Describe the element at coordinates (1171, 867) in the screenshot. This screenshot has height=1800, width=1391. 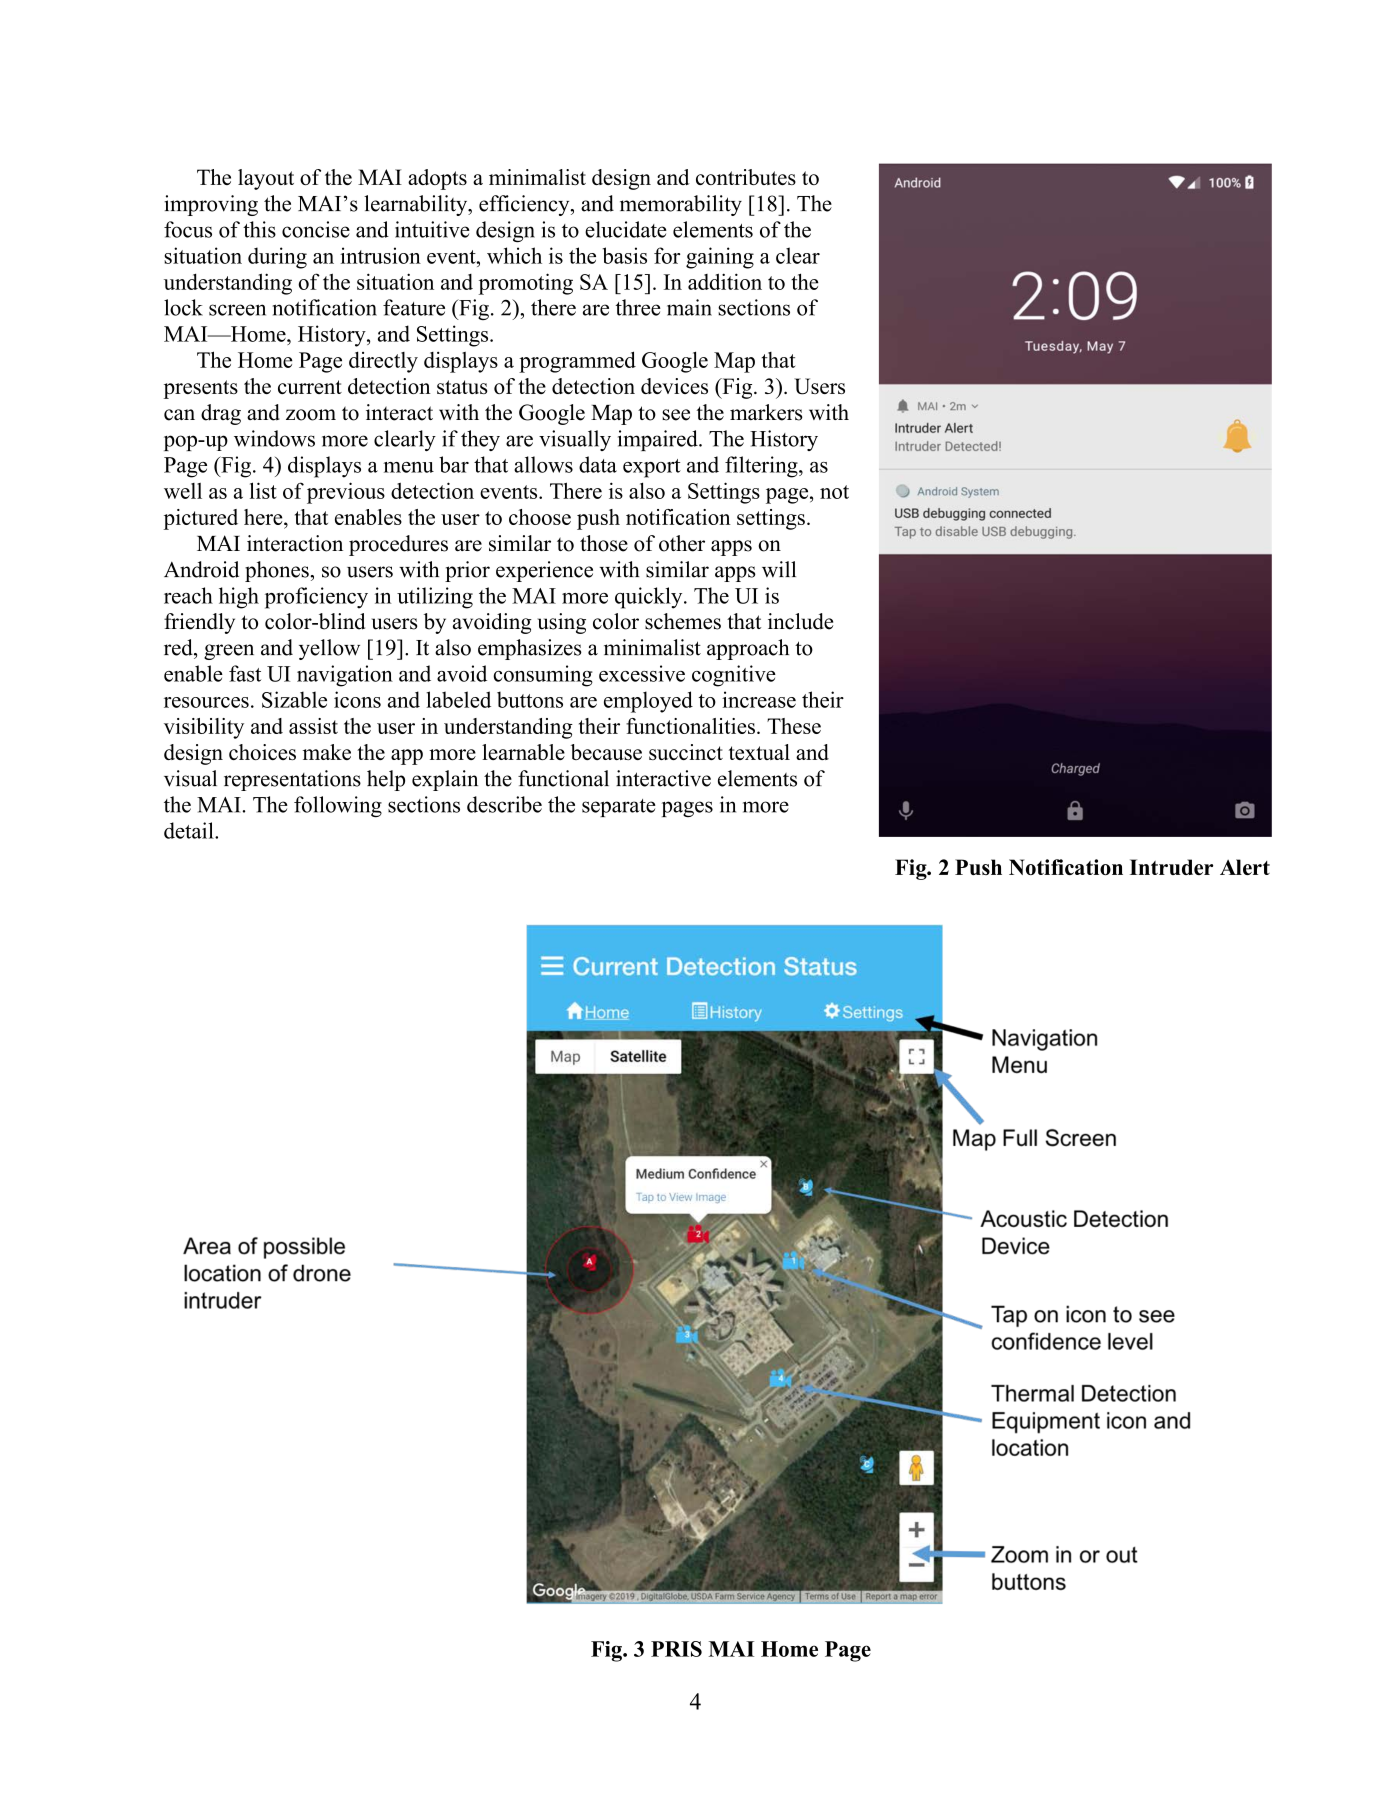
I see `Intruder` at that location.
